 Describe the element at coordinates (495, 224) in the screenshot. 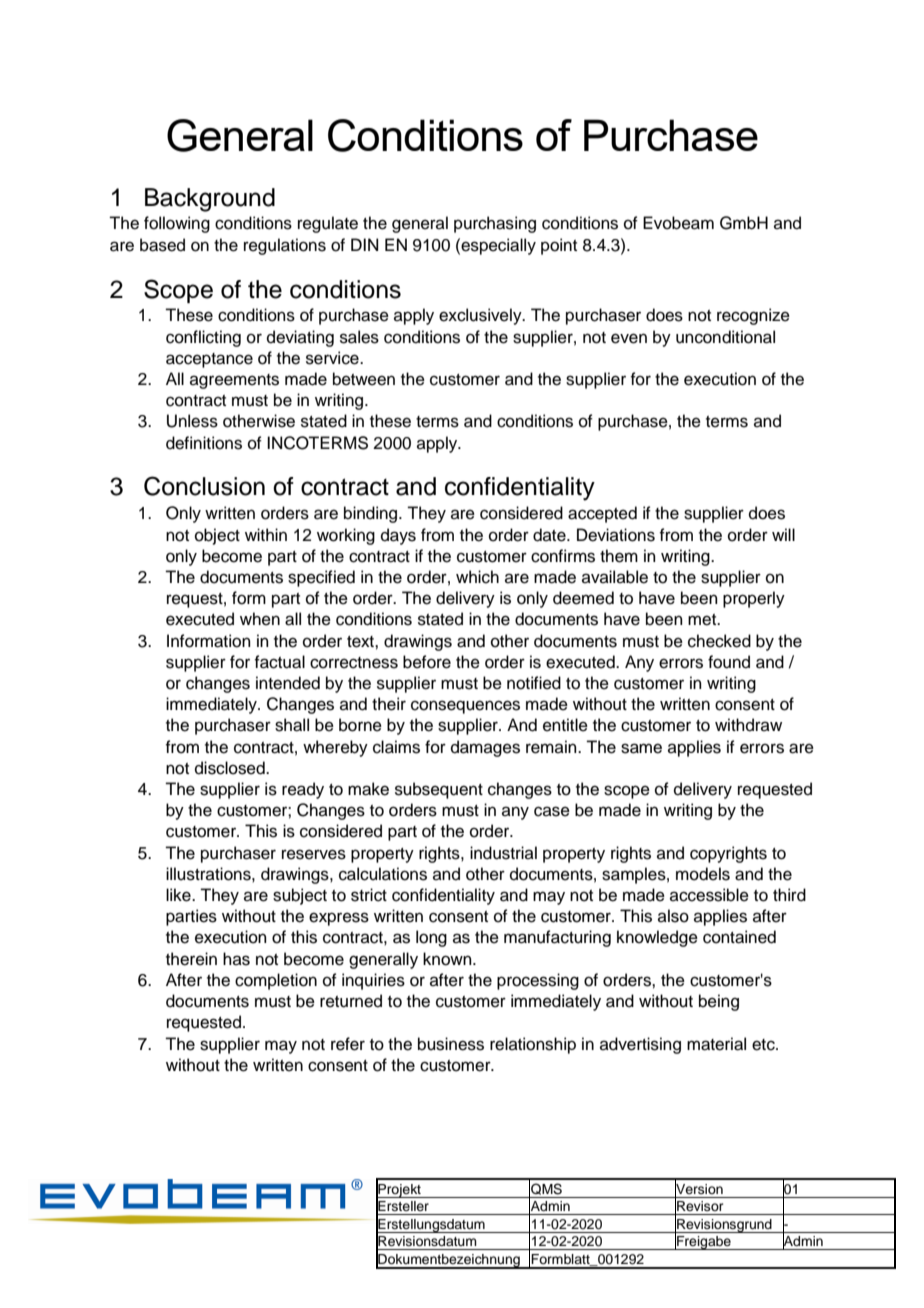

I see `purchasing` at that location.
